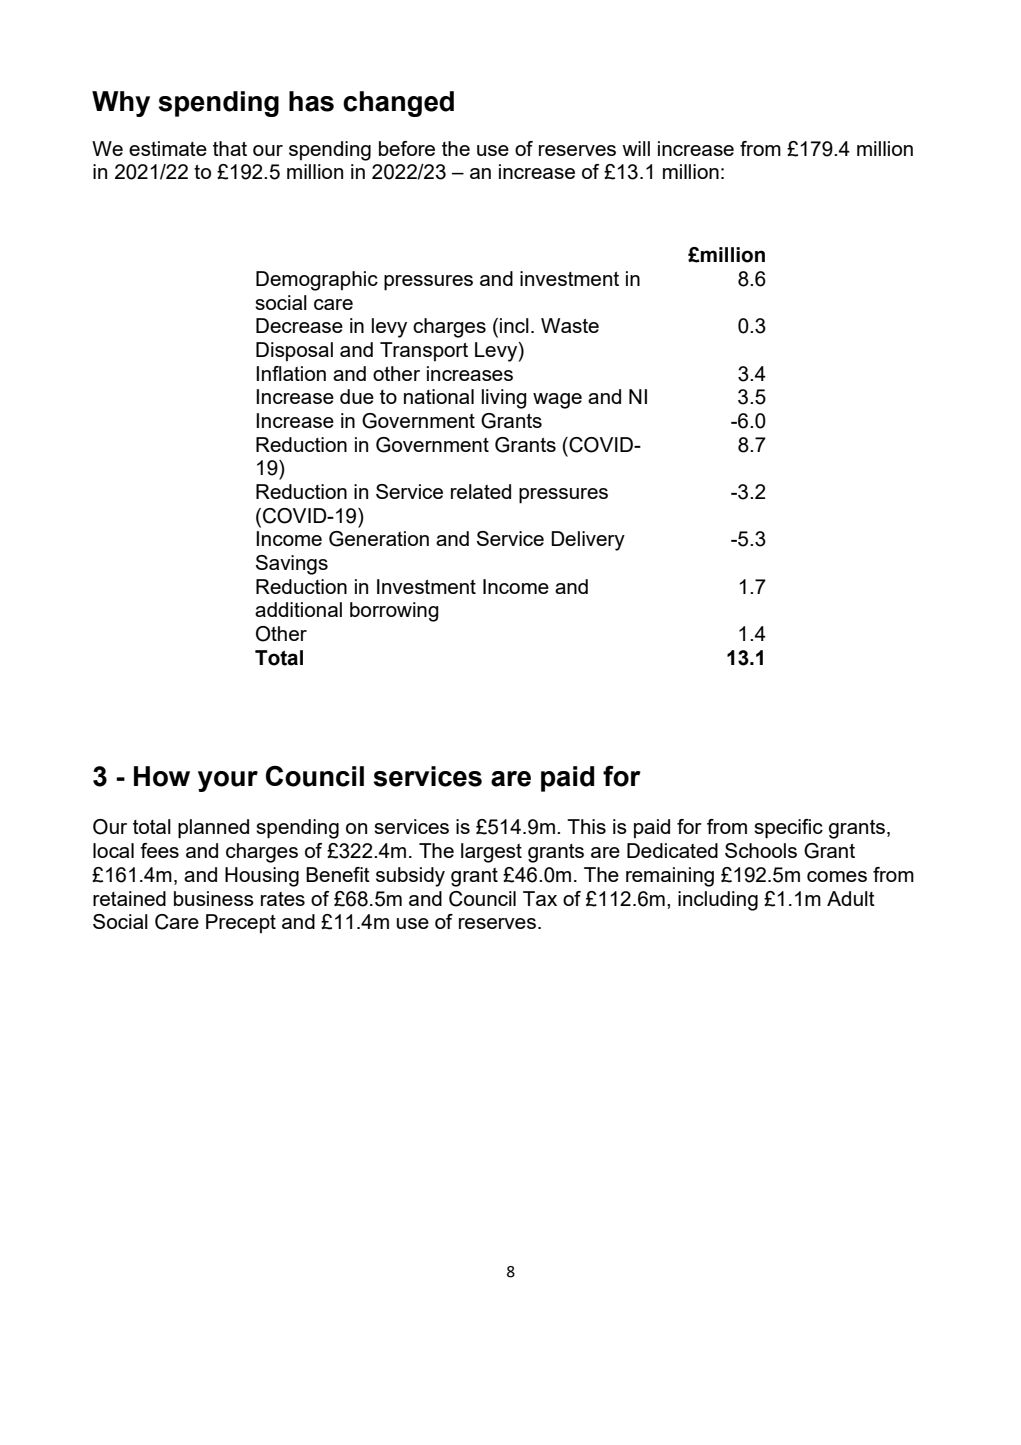  Describe the element at coordinates (214, 898) in the page. I see `business` at that location.
